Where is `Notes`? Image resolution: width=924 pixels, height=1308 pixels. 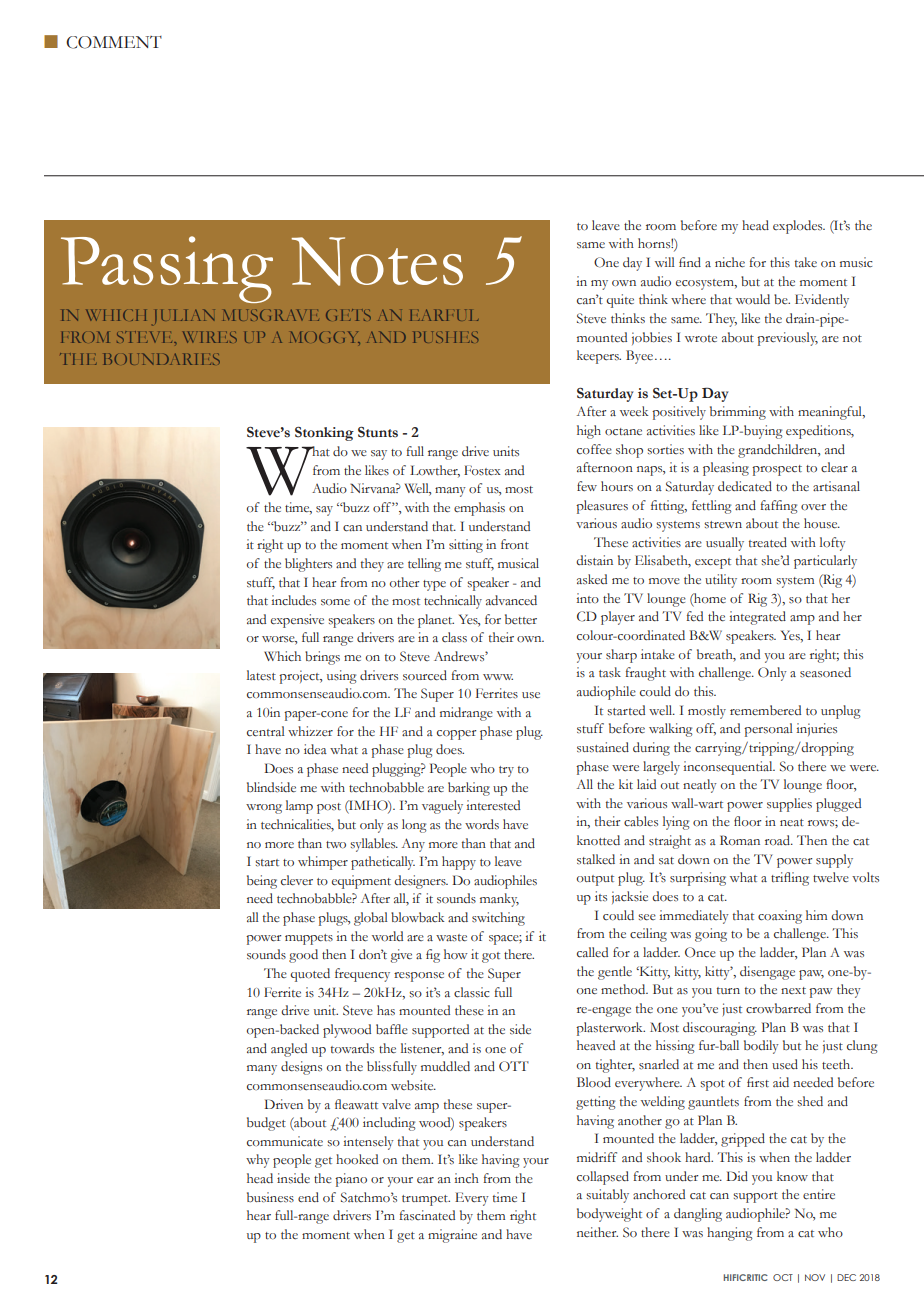 Notes is located at coordinates (377, 261).
